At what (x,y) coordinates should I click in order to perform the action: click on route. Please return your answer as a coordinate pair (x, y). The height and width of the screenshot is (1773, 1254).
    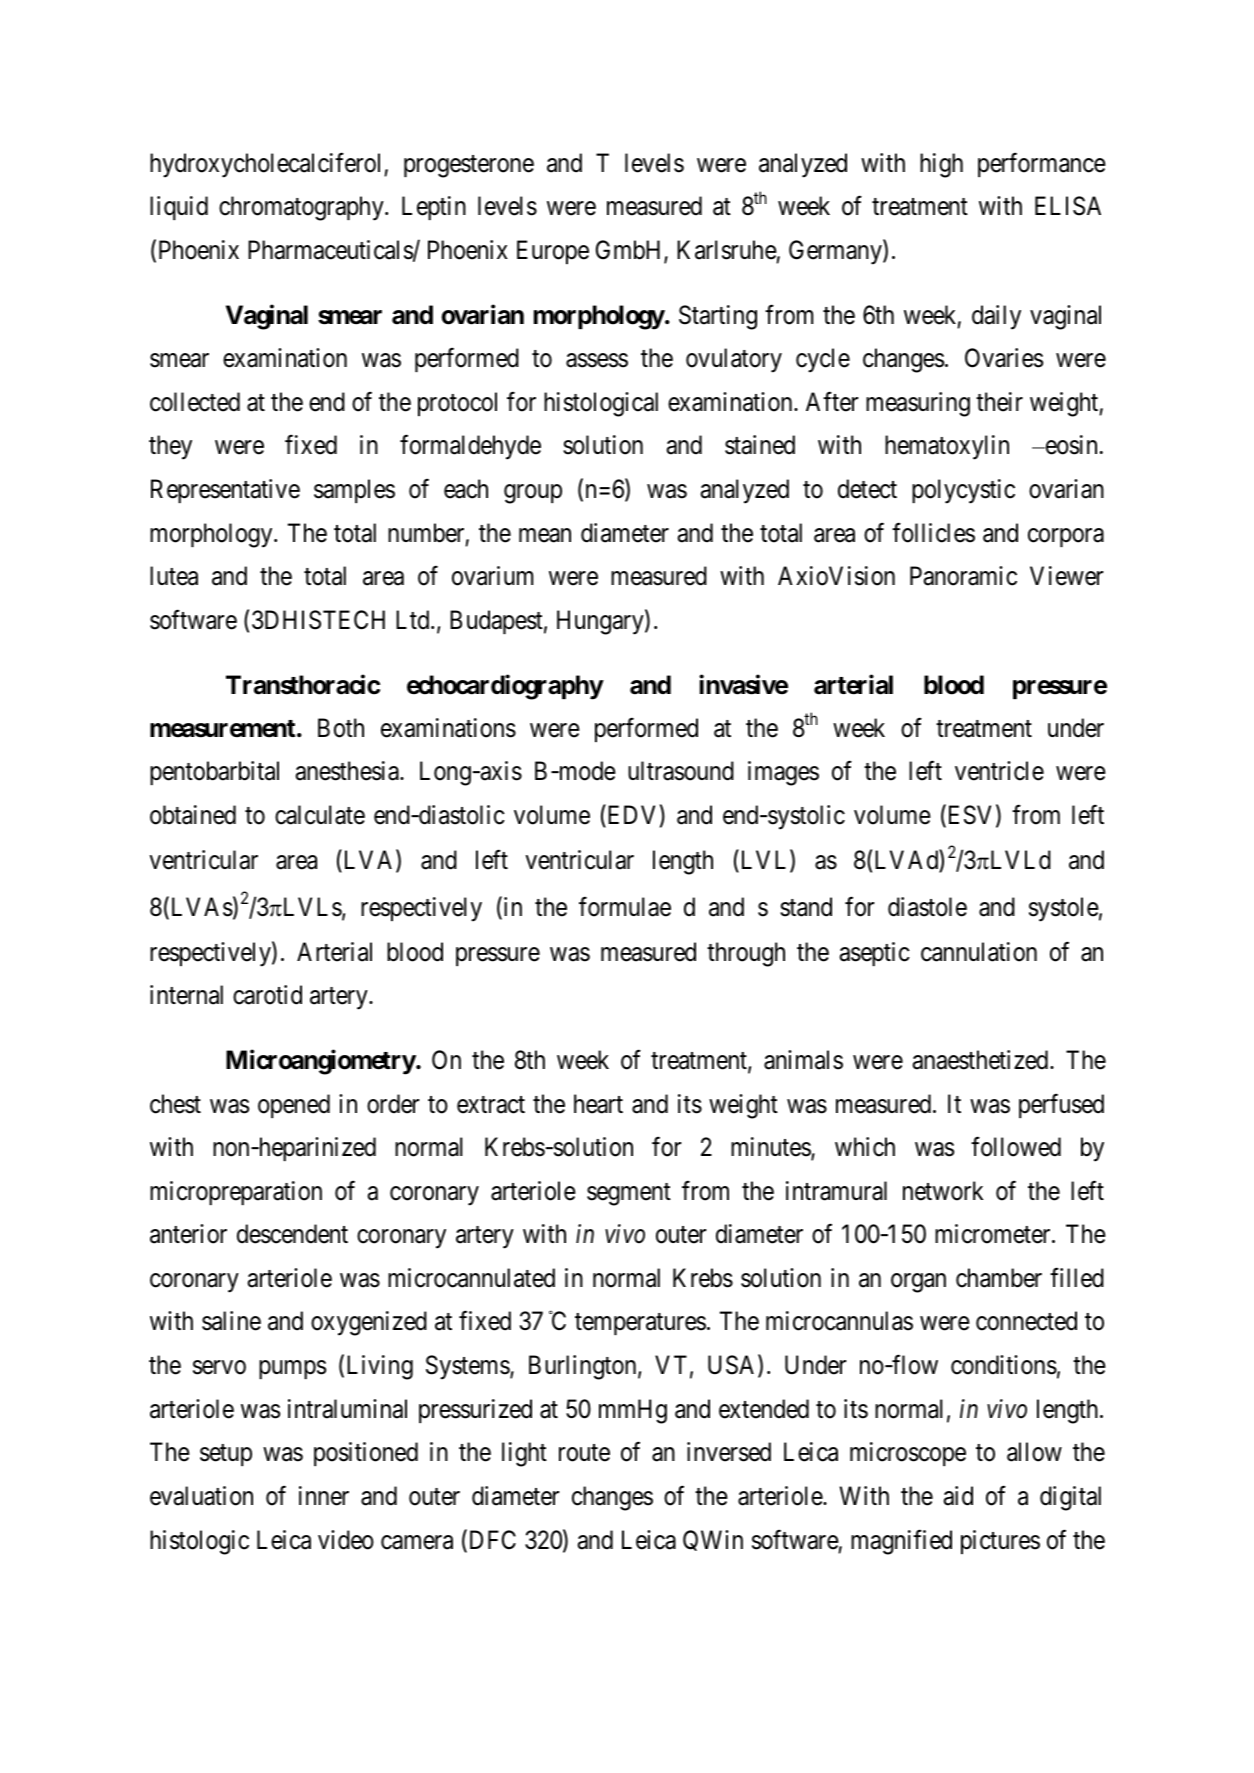
    Looking at the image, I should click on (584, 1453).
